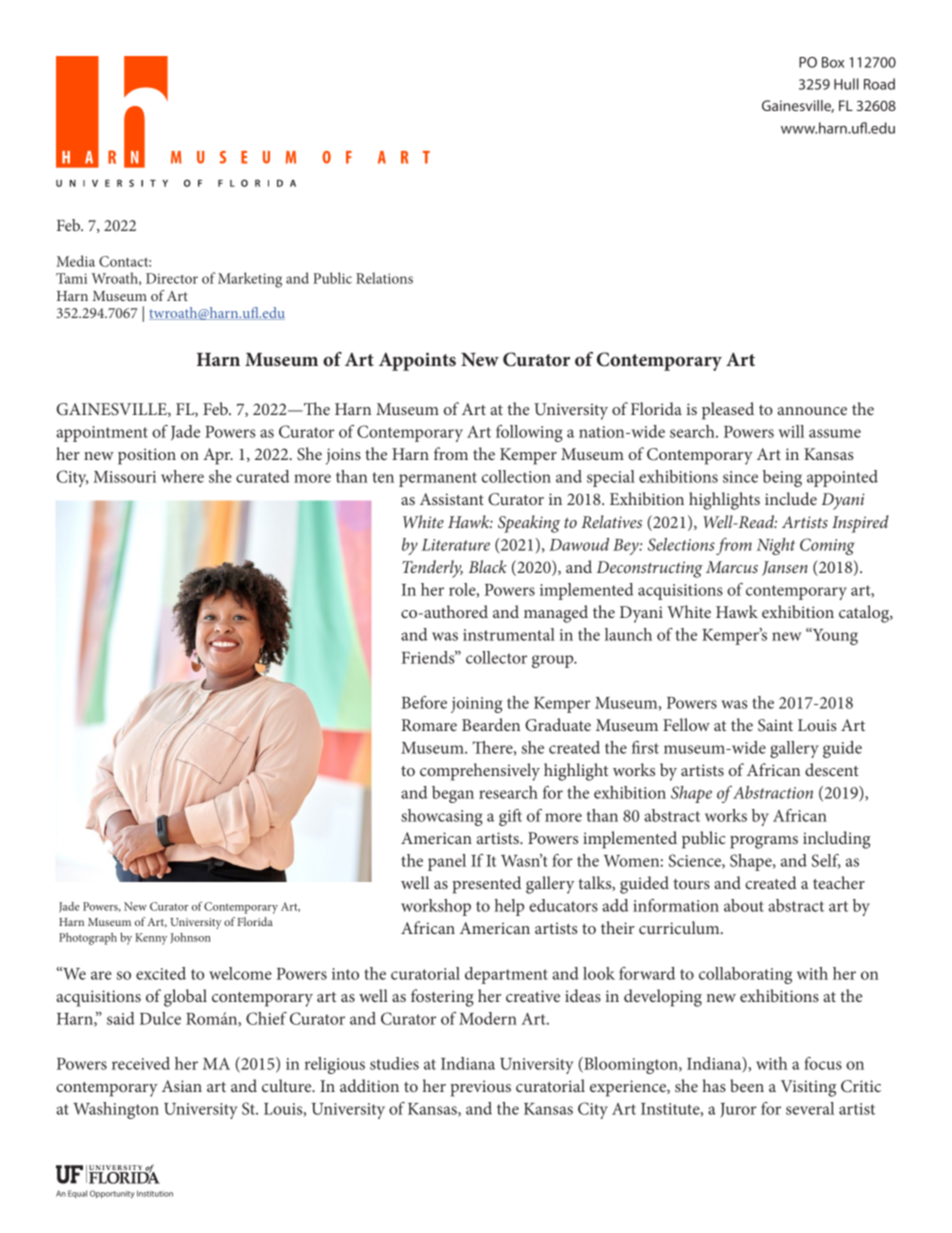 The image size is (952, 1233). Describe the element at coordinates (509, 634) in the page. I see `instrumental` at that location.
